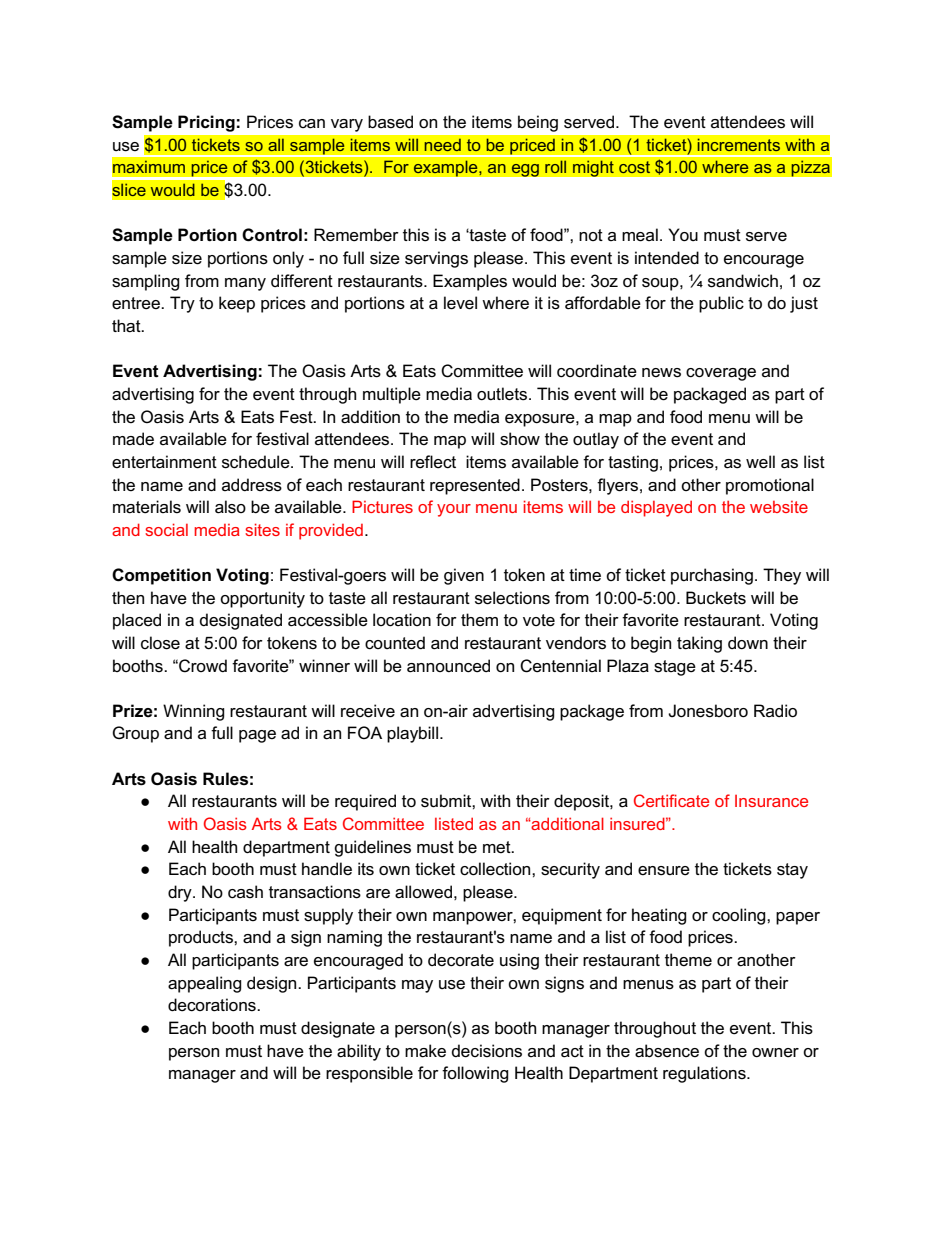  What do you see at coordinates (464, 576) in the screenshot?
I see `given` at bounding box center [464, 576].
